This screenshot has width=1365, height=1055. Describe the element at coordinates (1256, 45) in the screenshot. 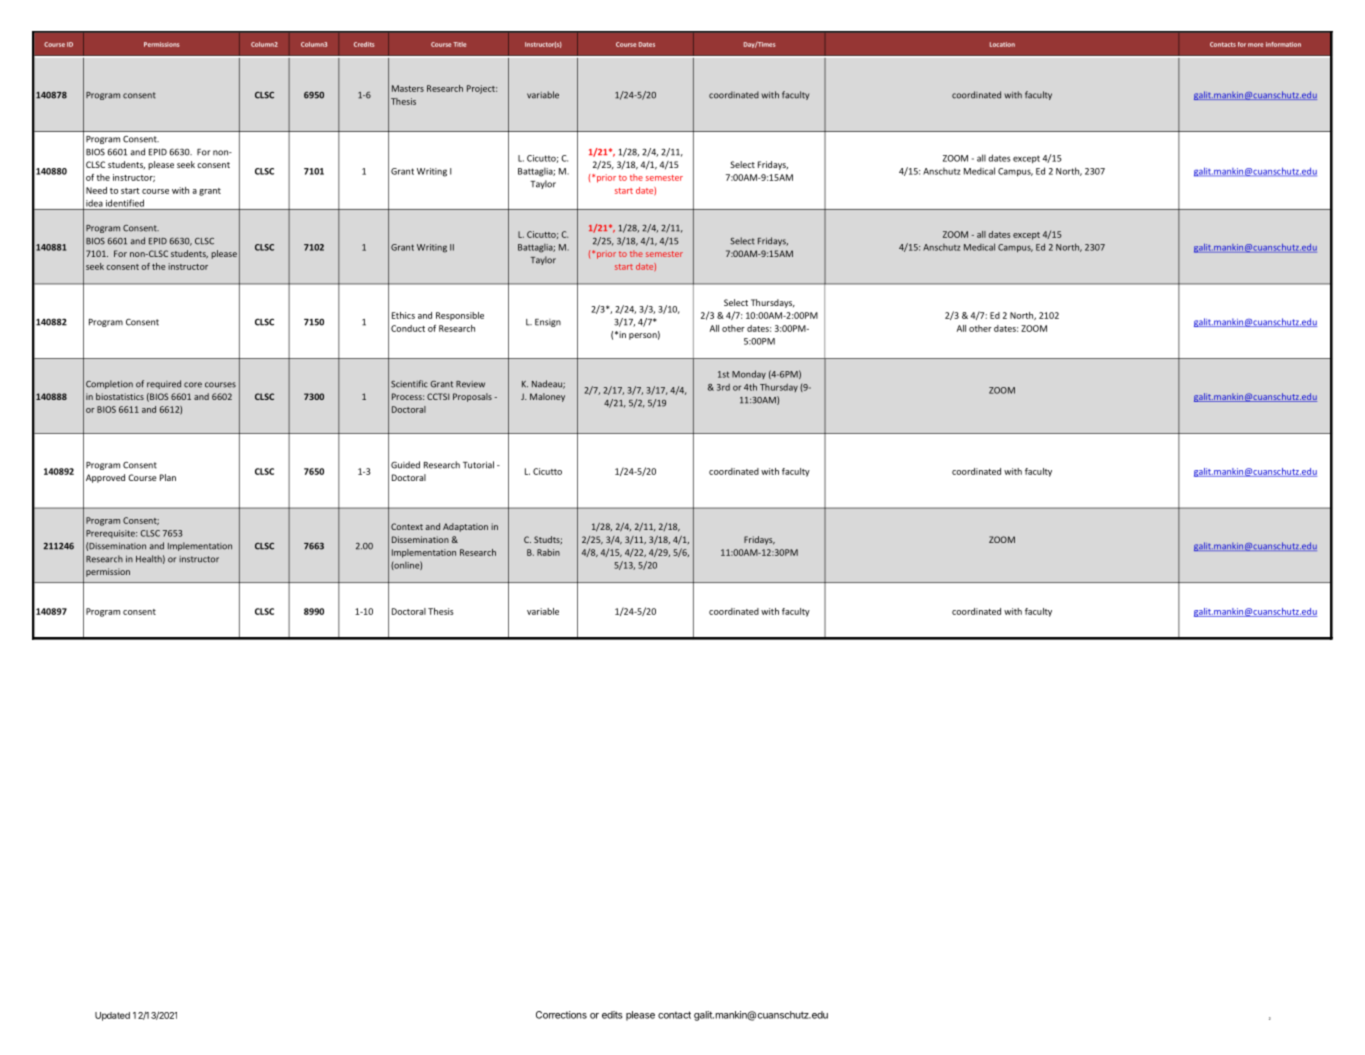

I see `more` at that location.
